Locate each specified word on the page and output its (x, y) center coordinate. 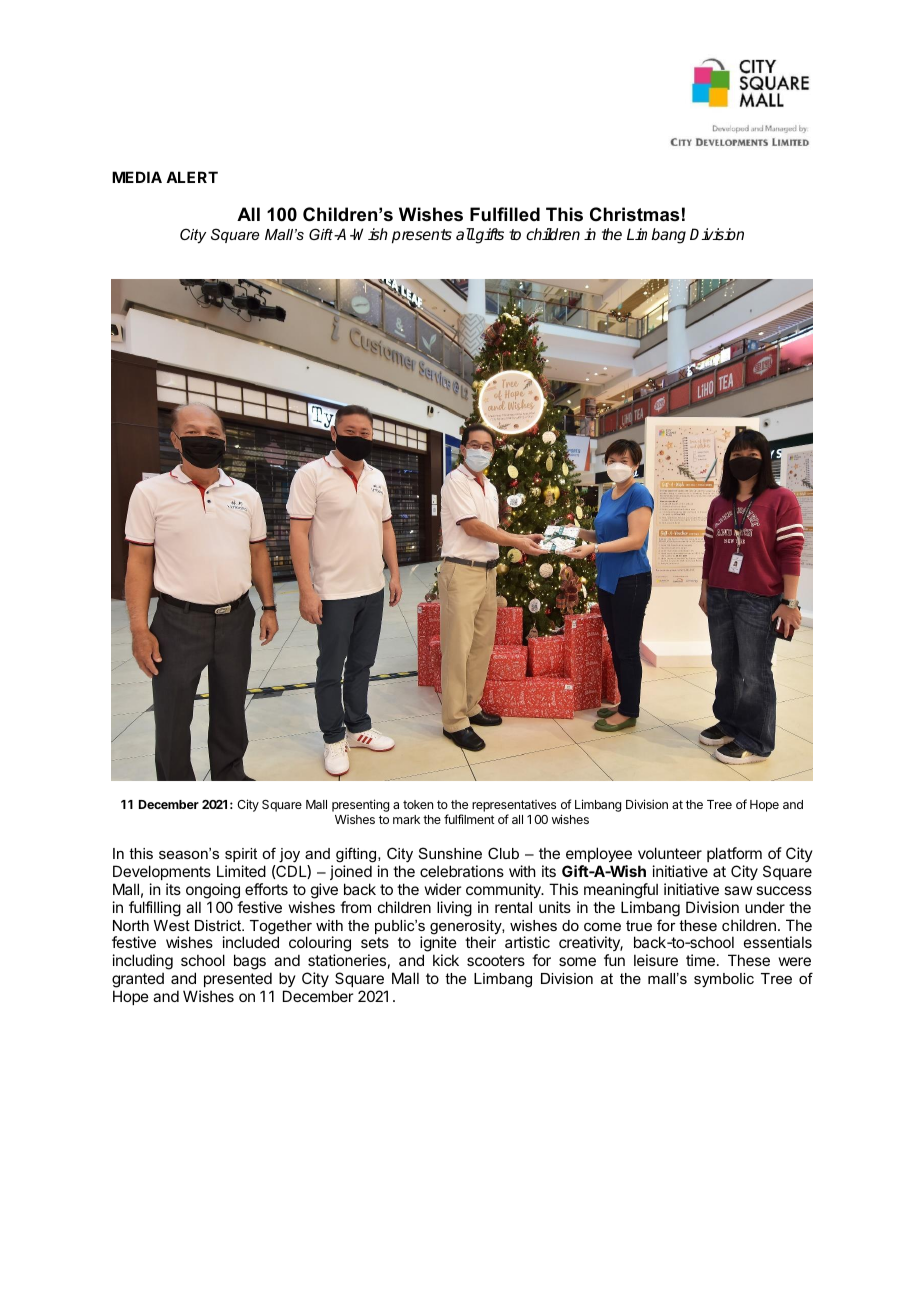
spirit (241, 855)
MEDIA (137, 177)
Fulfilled (505, 214)
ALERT (192, 177)
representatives (514, 807)
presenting (360, 805)
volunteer (670, 853)
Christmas (634, 214)
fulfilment (469, 819)
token (418, 804)
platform (734, 854)
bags (250, 962)
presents (422, 236)
